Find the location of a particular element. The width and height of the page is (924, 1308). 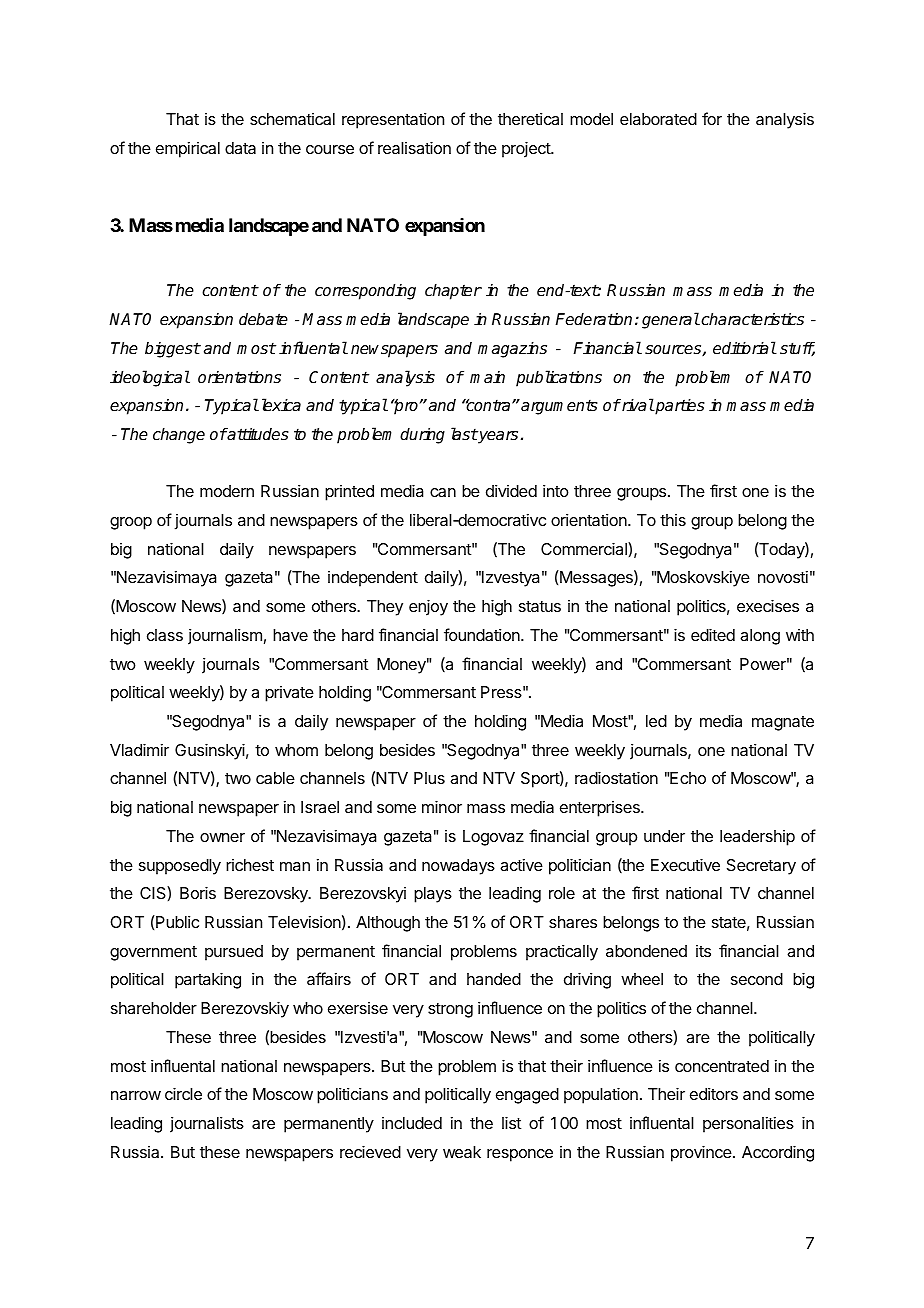

realisation is located at coordinates (414, 147).
